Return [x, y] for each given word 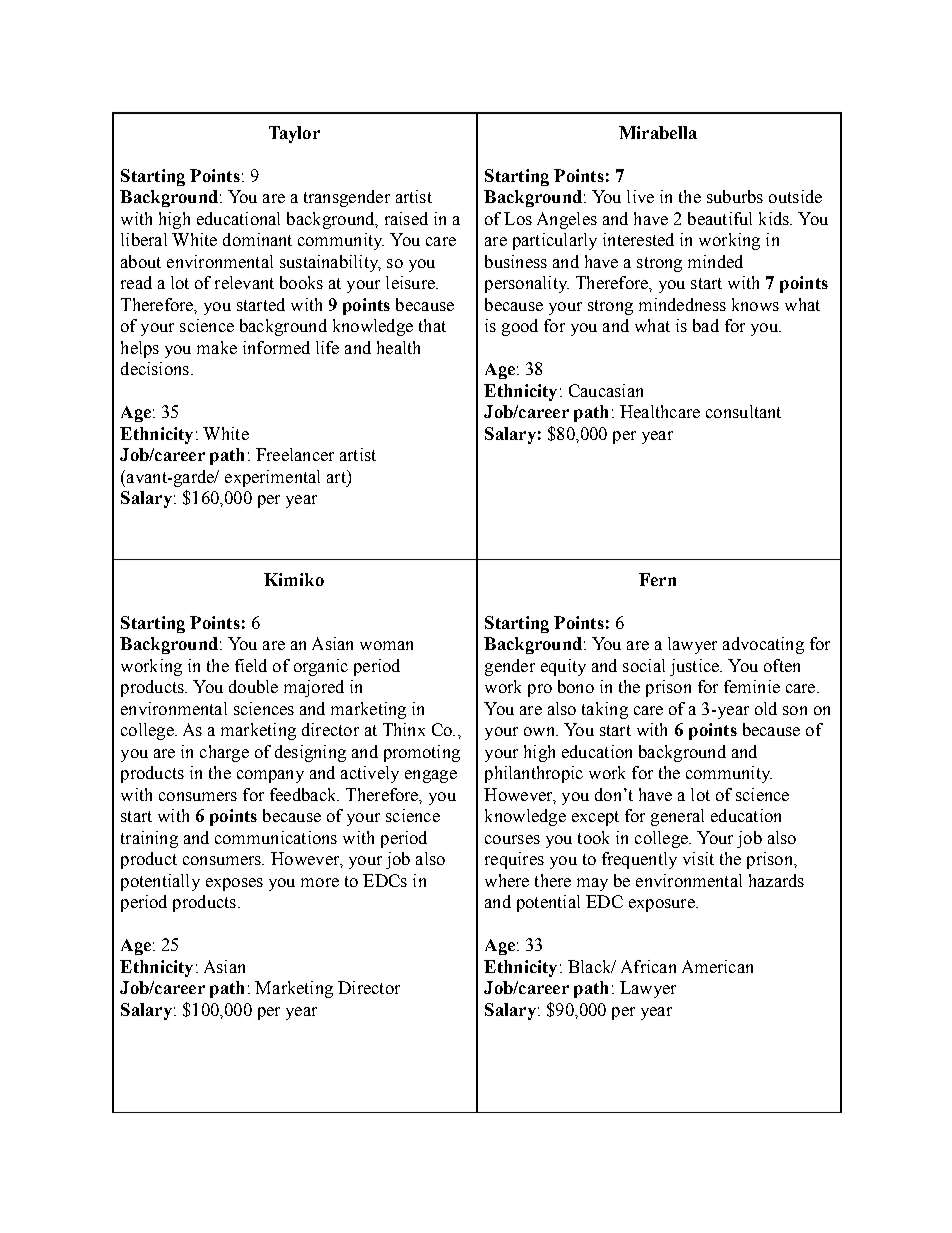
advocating [763, 645]
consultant [743, 411]
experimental [272, 478]
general [677, 817]
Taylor [294, 134]
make [217, 347]
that [432, 325]
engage [431, 776]
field [251, 665]
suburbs [735, 196]
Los [518, 218]
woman [386, 645]
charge [224, 753]
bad [706, 325]
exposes [234, 884]
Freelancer [295, 454]
